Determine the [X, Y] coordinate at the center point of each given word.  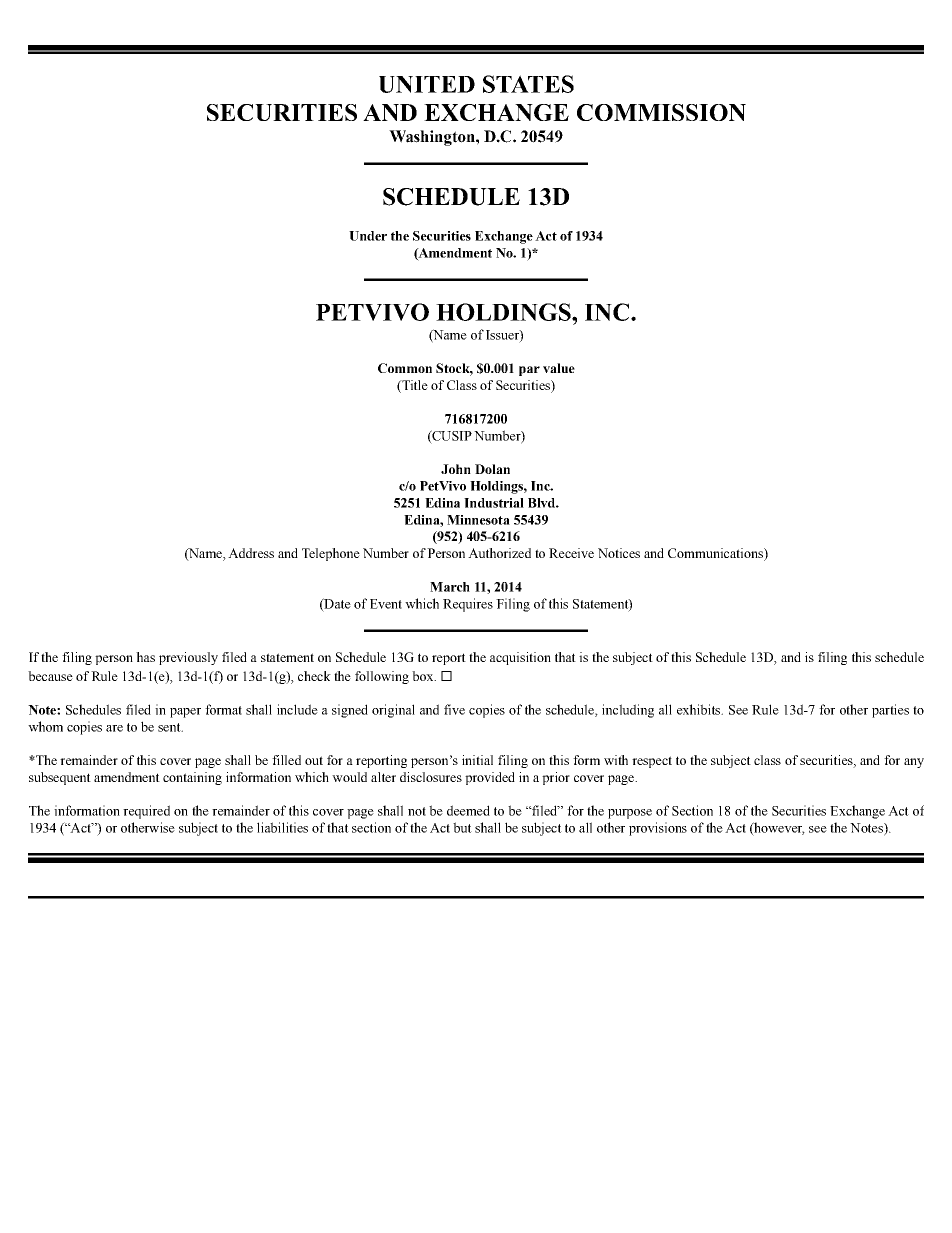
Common [405, 368]
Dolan [492, 469]
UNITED [427, 84]
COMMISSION [661, 112]
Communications [716, 554]
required [146, 812]
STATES [528, 84]
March [450, 587]
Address [251, 553]
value [559, 368]
